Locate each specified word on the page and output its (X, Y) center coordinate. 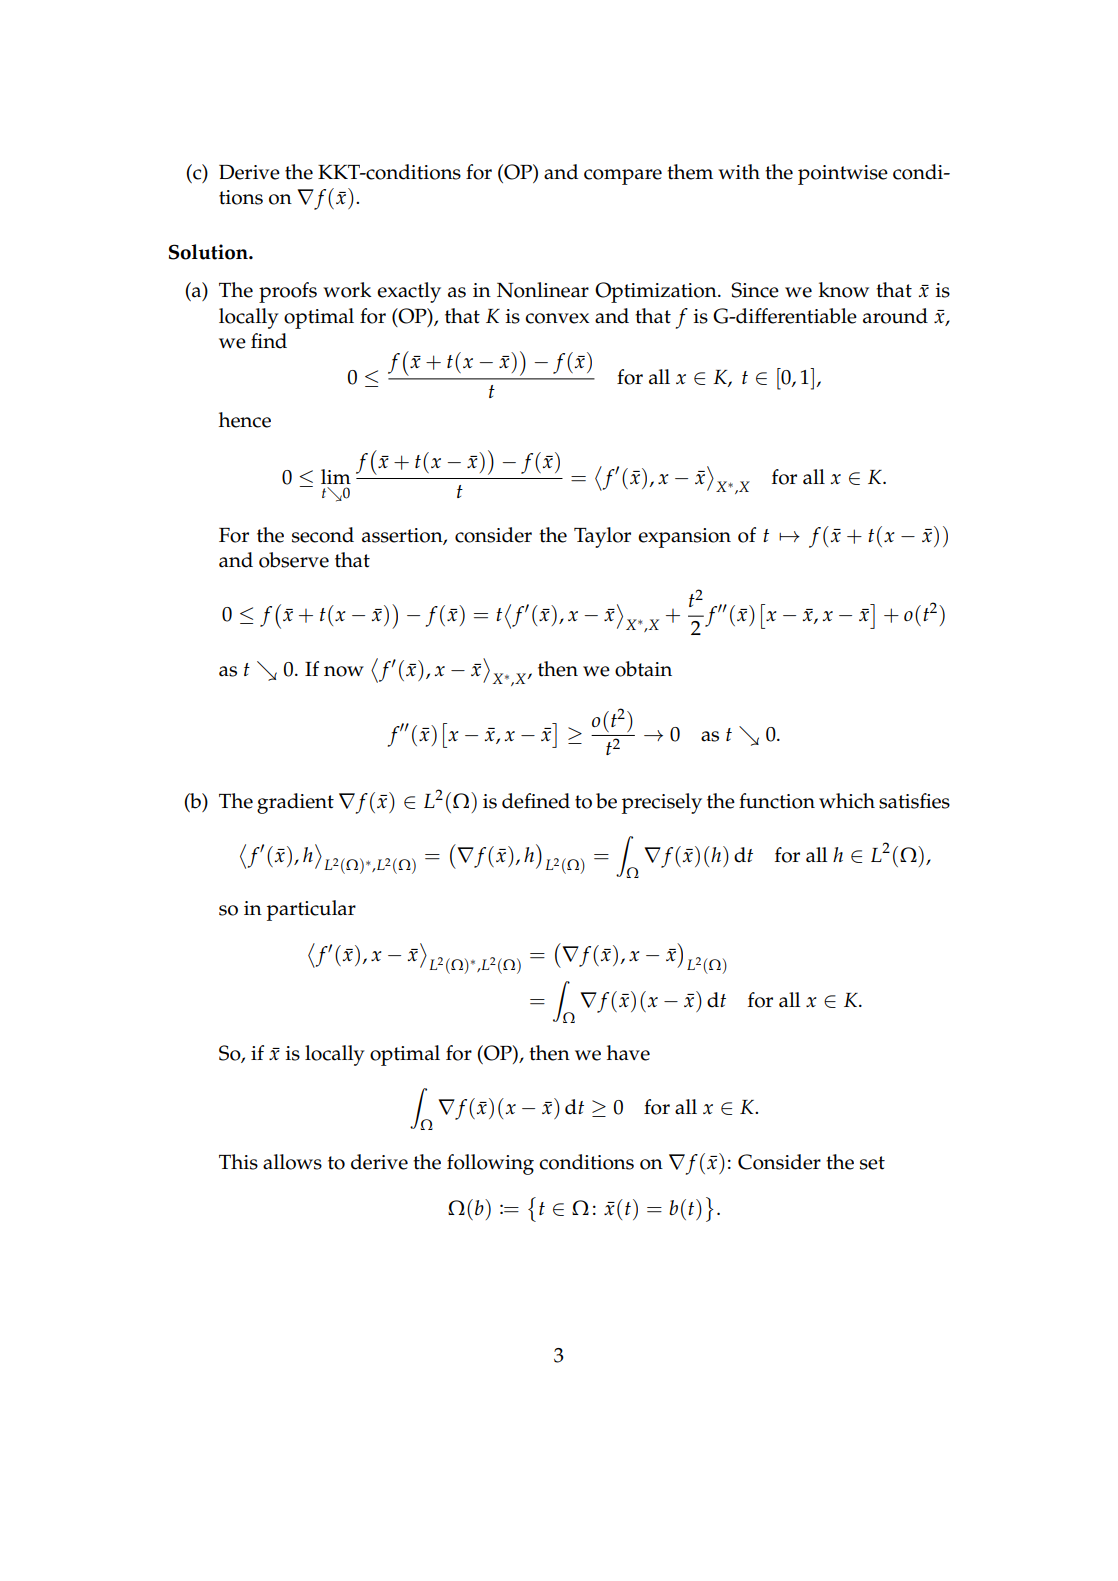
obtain (643, 669)
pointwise (843, 175)
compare (623, 177)
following (490, 1164)
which (847, 801)
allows (292, 1162)
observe (294, 560)
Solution (209, 252)
